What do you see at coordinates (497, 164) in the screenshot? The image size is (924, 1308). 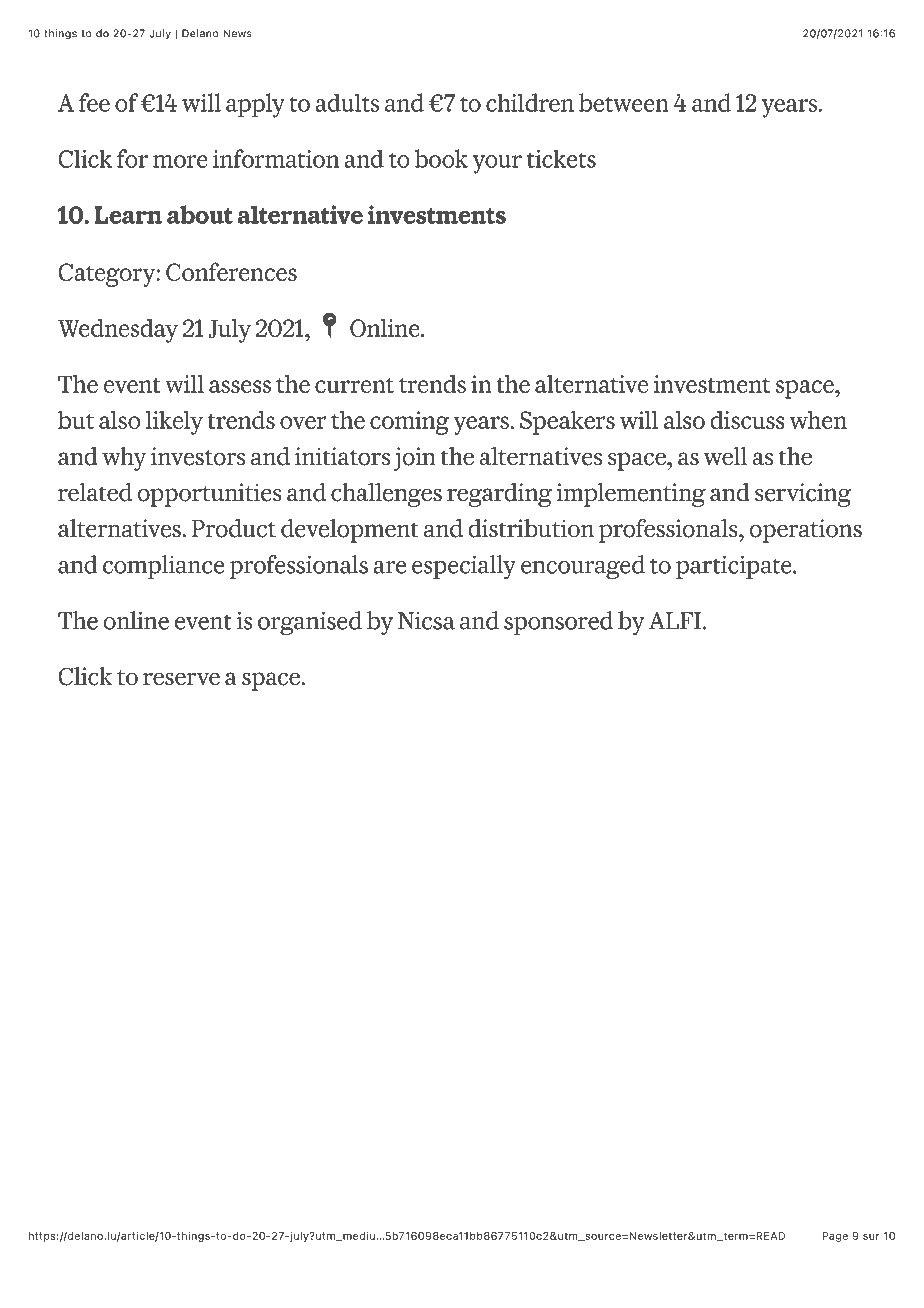 I see `your` at bounding box center [497, 164].
